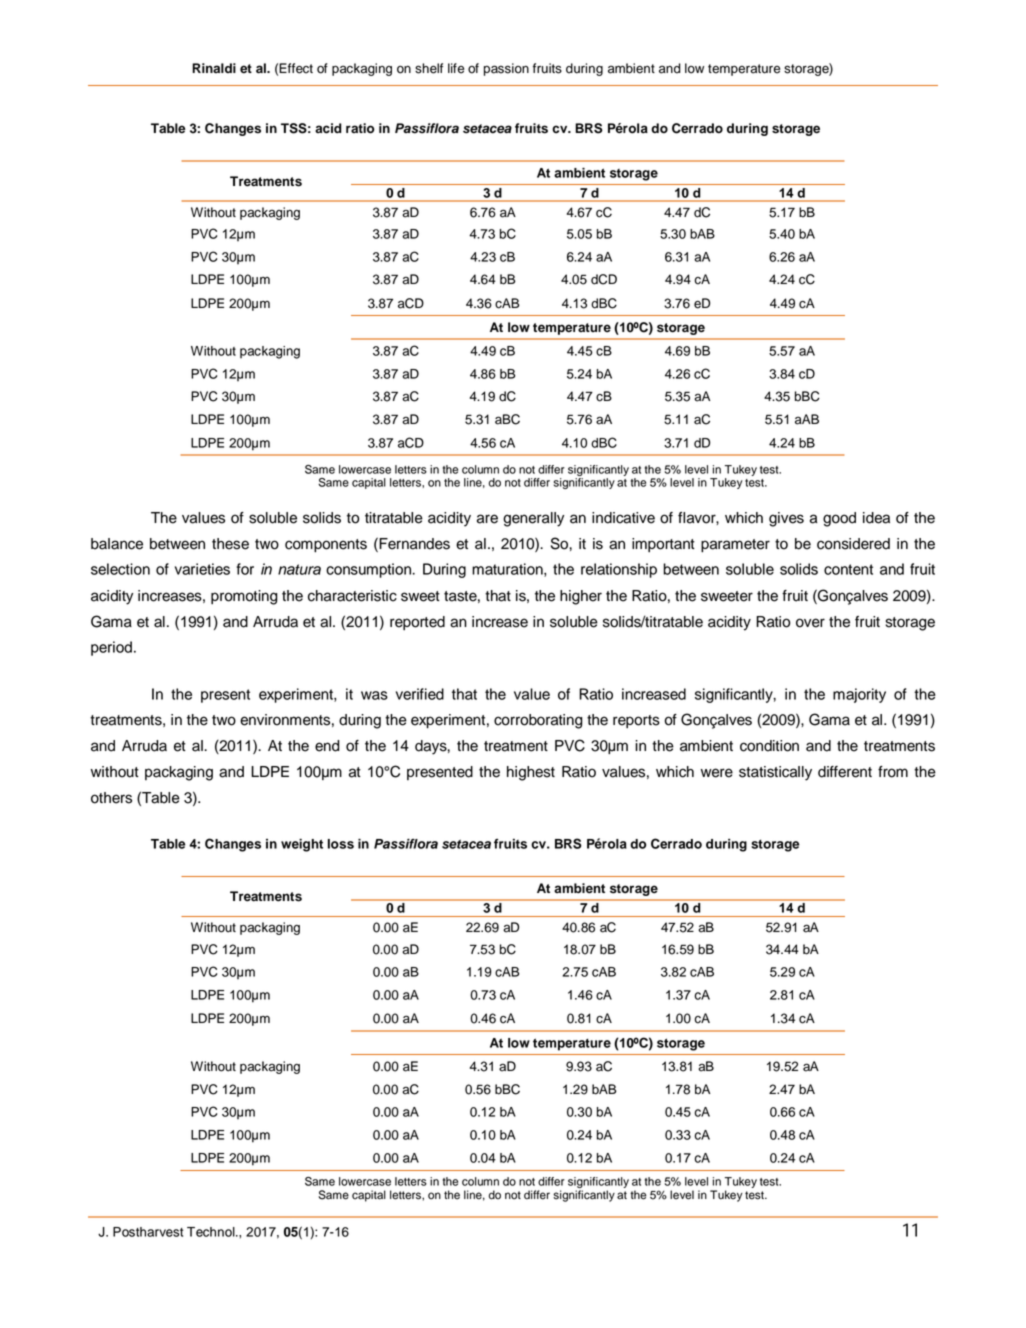  I want to click on passion, so click(506, 69).
